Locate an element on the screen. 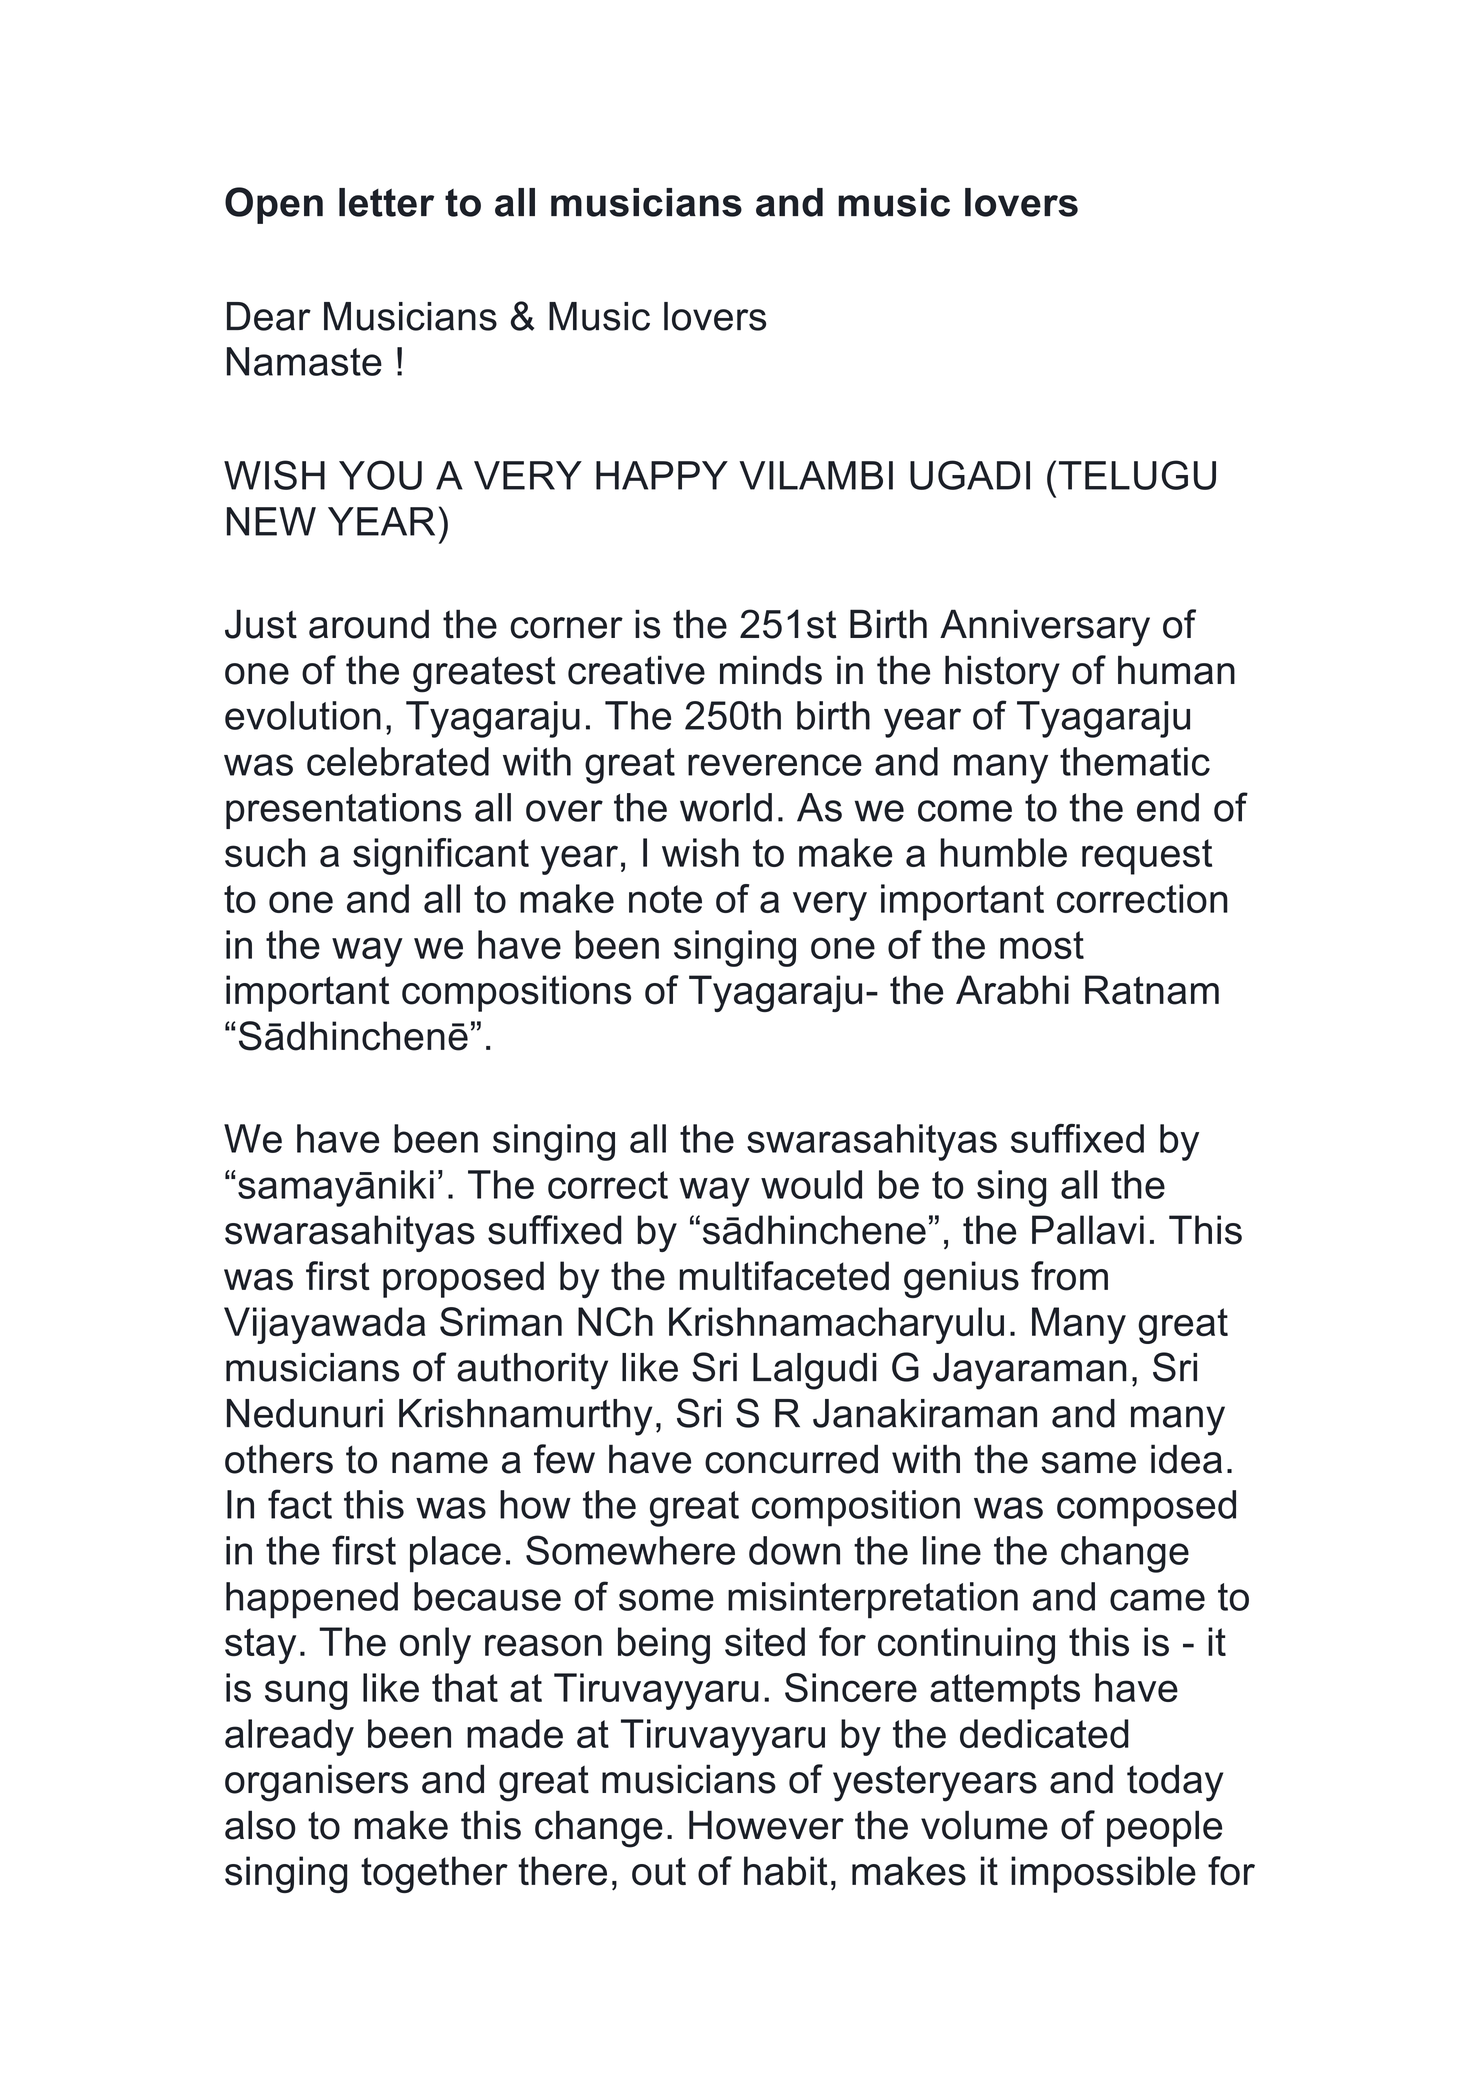 The height and width of the screenshot is (2094, 1480). down is located at coordinates (794, 1550).
